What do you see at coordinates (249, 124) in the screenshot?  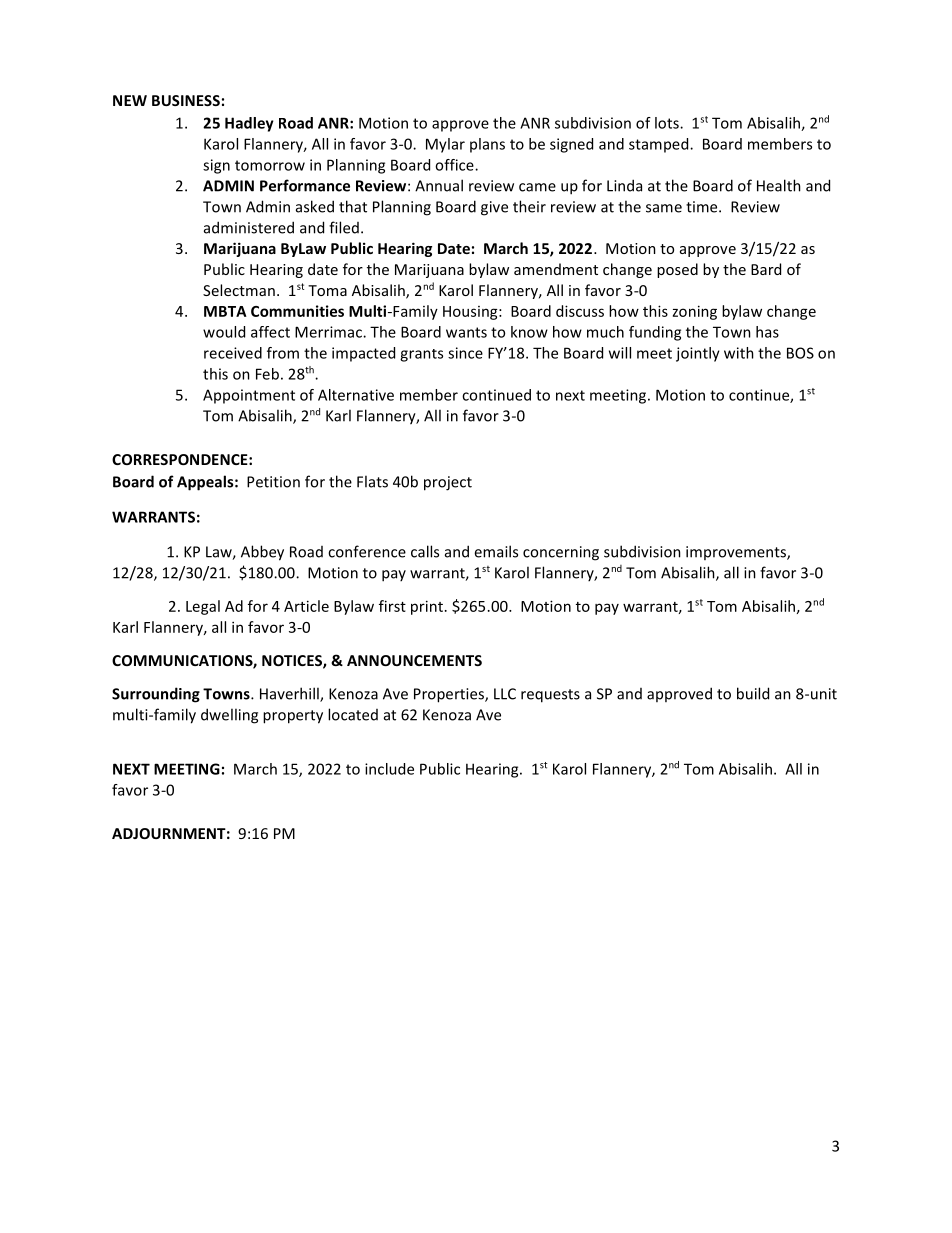 I see `Hadley` at bounding box center [249, 124].
